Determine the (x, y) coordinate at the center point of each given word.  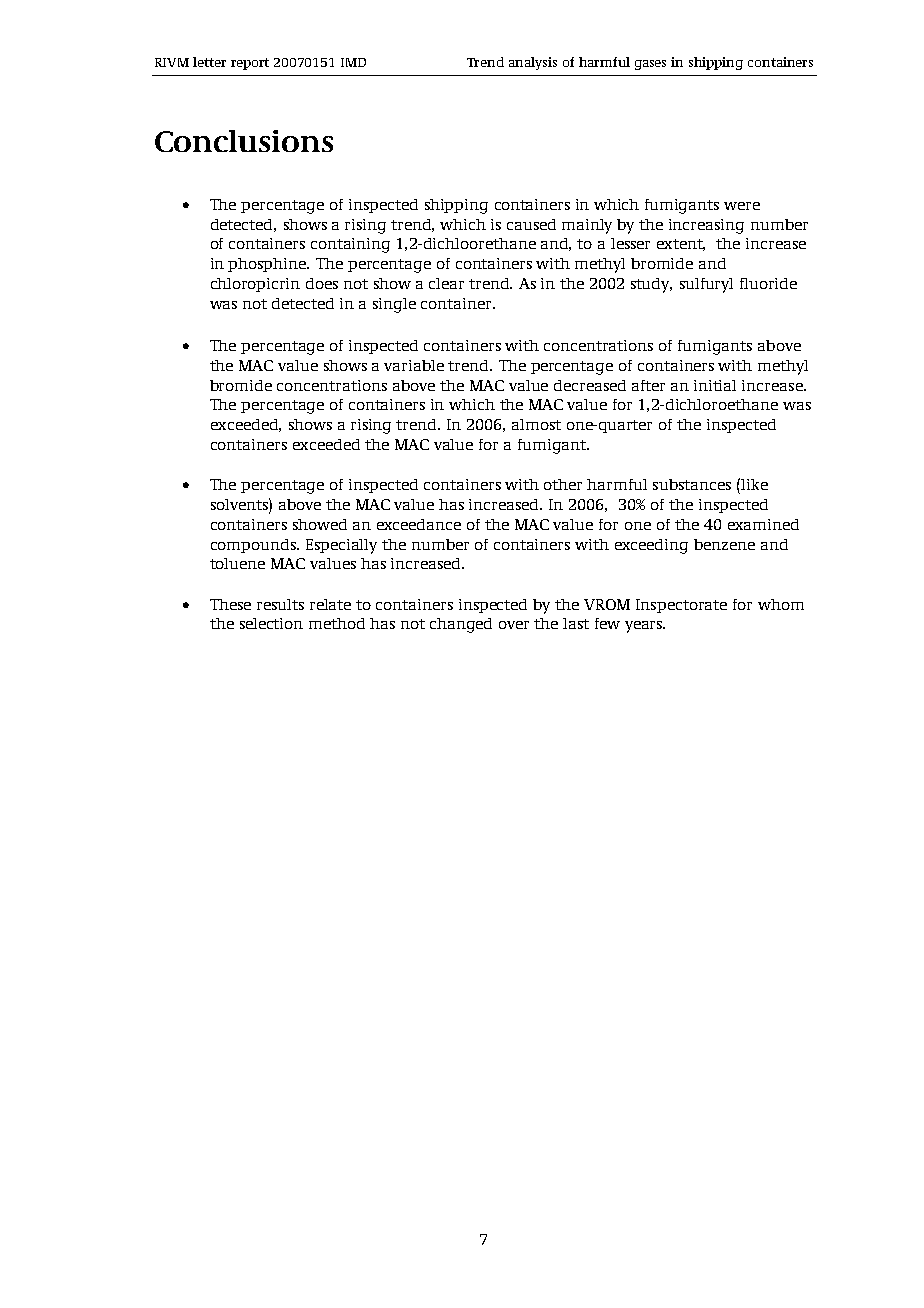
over (514, 625)
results (280, 604)
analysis (533, 63)
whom (781, 604)
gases (650, 65)
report (250, 64)
